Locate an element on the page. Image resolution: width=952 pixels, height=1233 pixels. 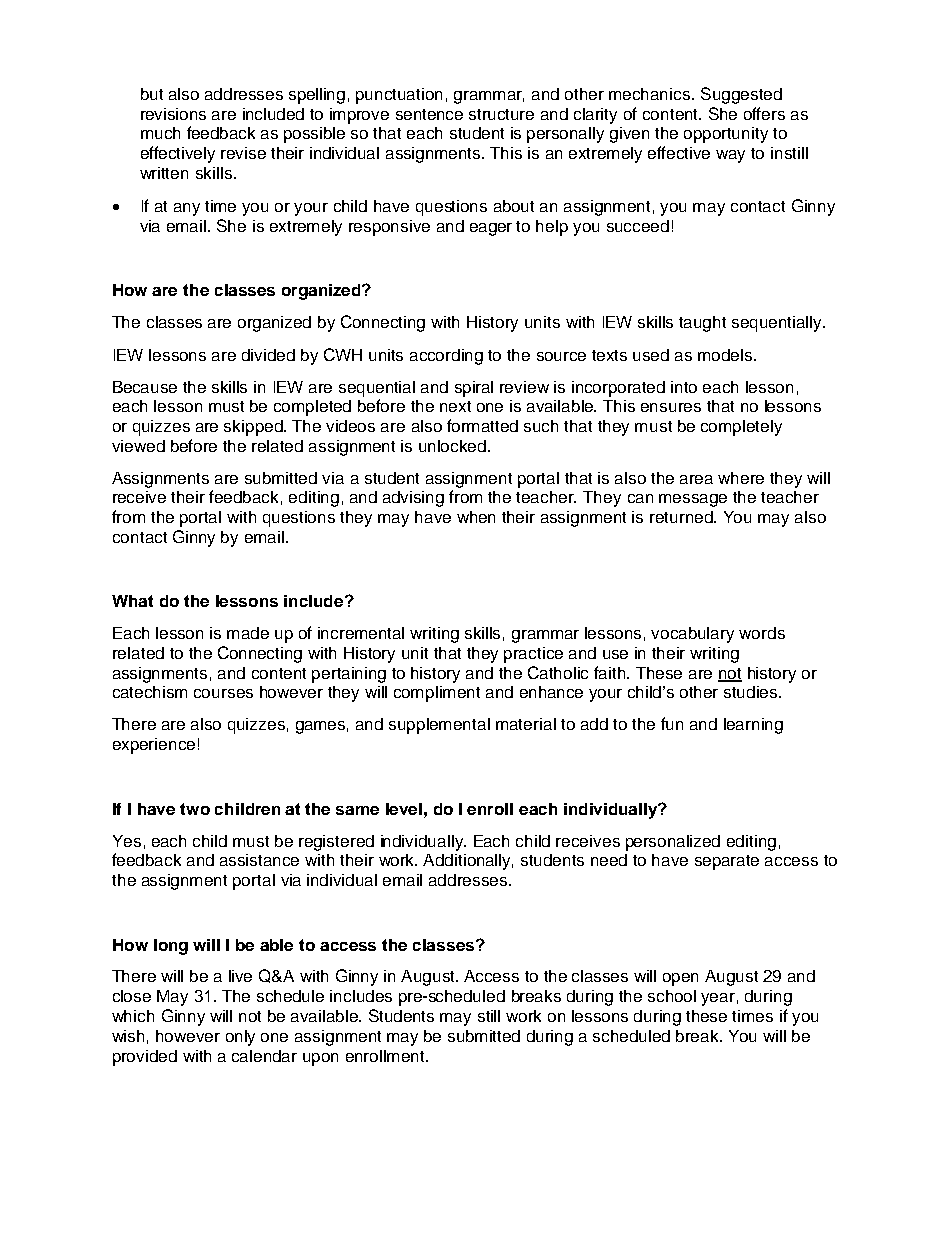
only is located at coordinates (240, 1038).
